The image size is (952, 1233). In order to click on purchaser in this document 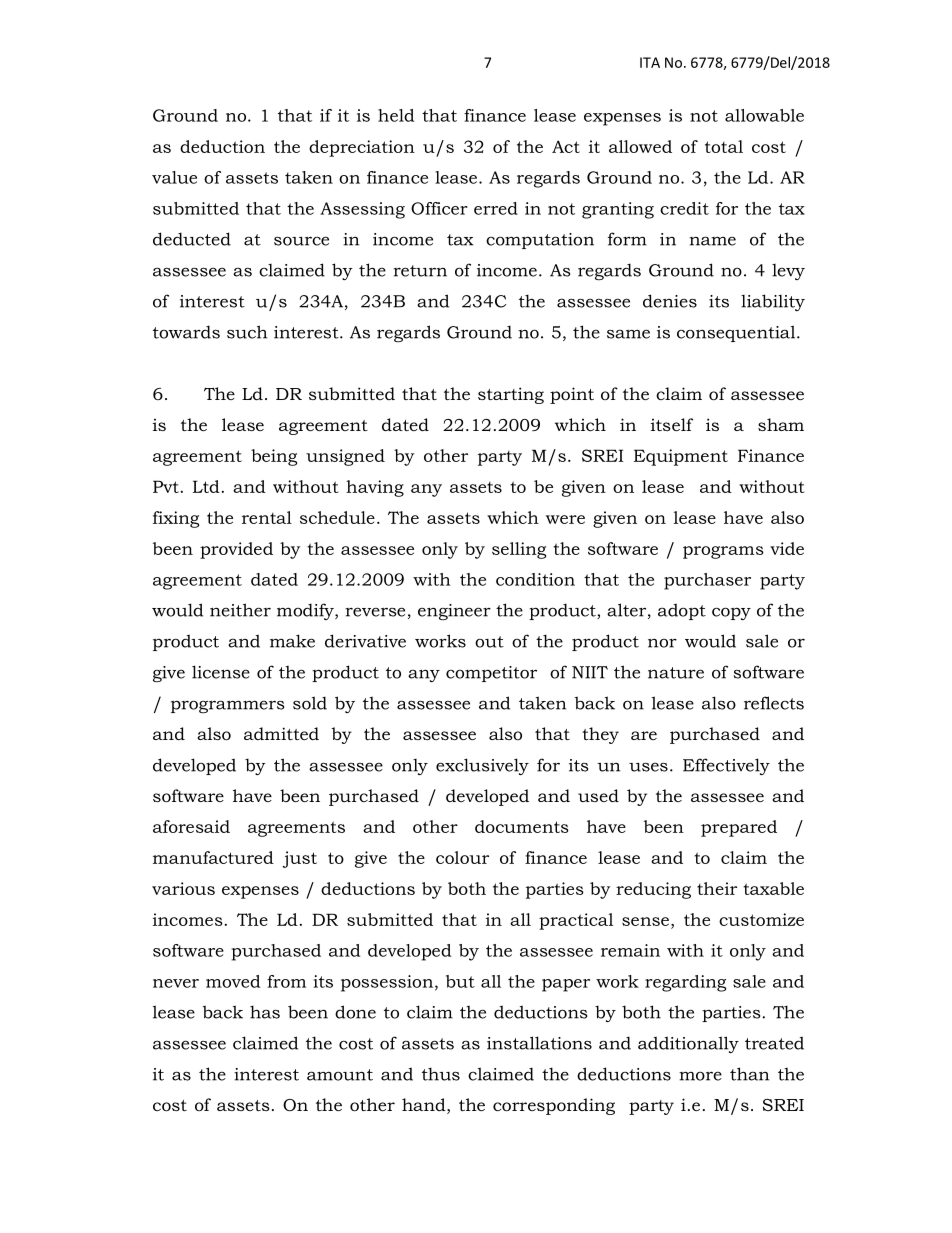, I will do `click(707, 581)`.
